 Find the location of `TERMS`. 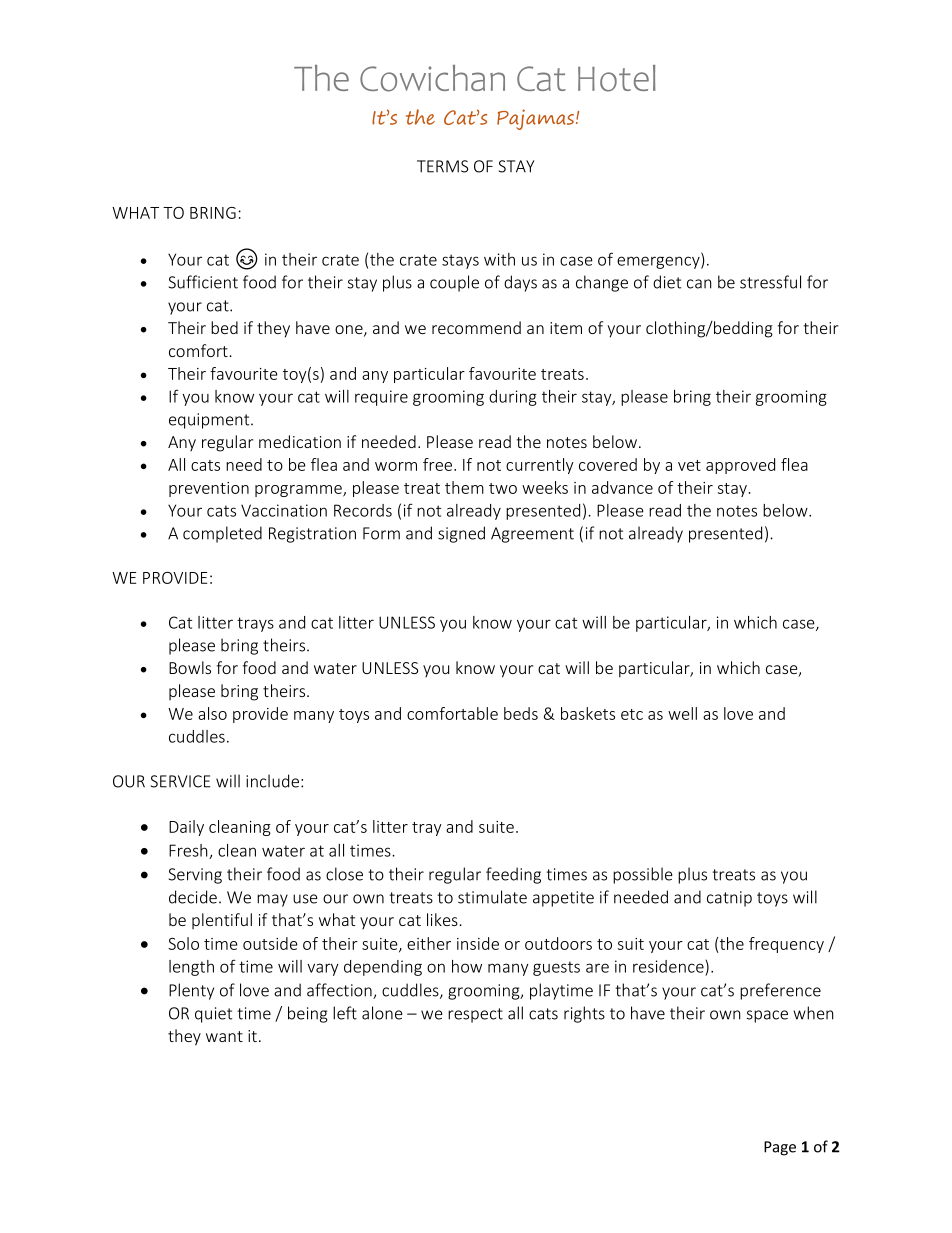

TERMS is located at coordinates (442, 166).
